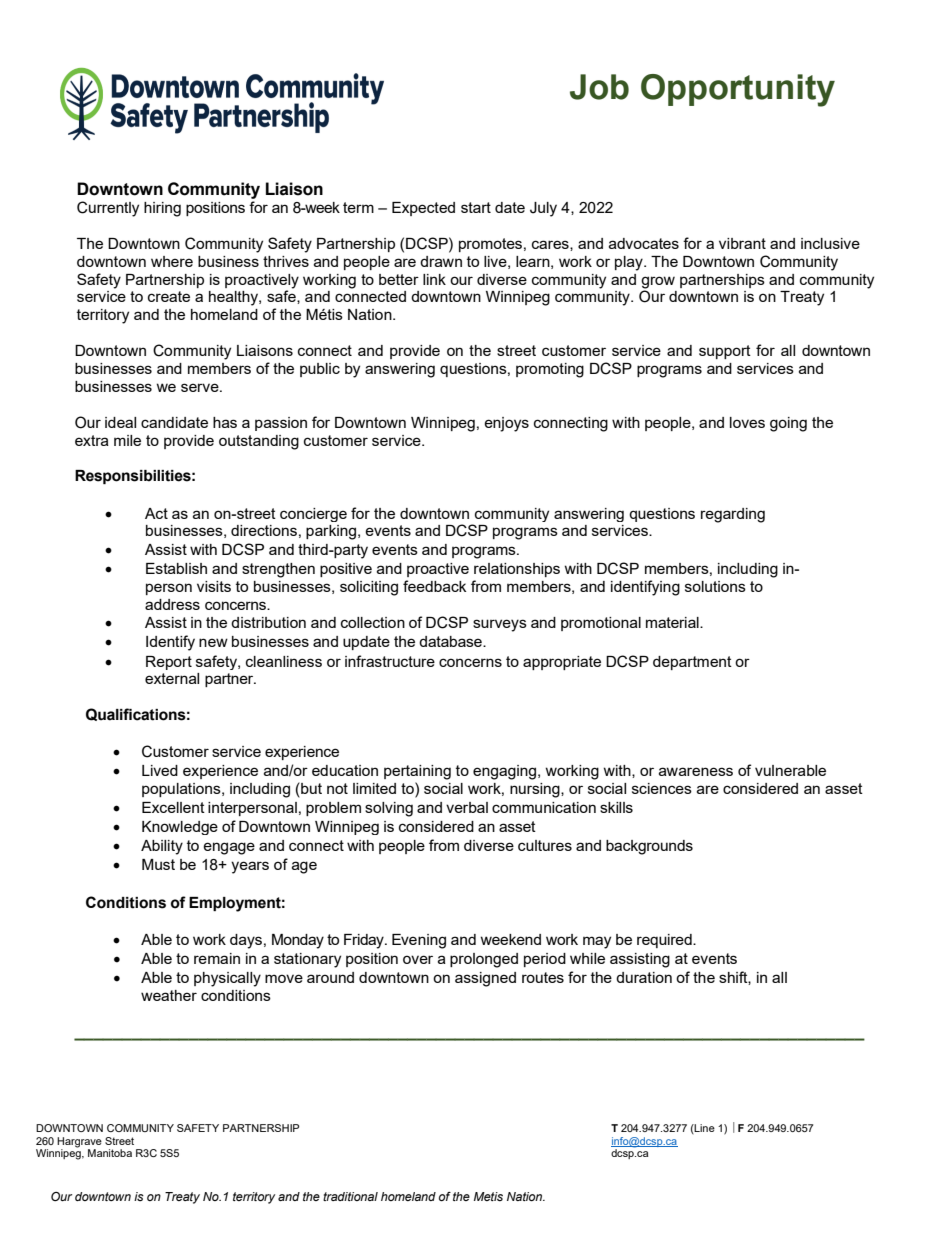 This image has height=1233, width=952. I want to click on link, so click(434, 279).
